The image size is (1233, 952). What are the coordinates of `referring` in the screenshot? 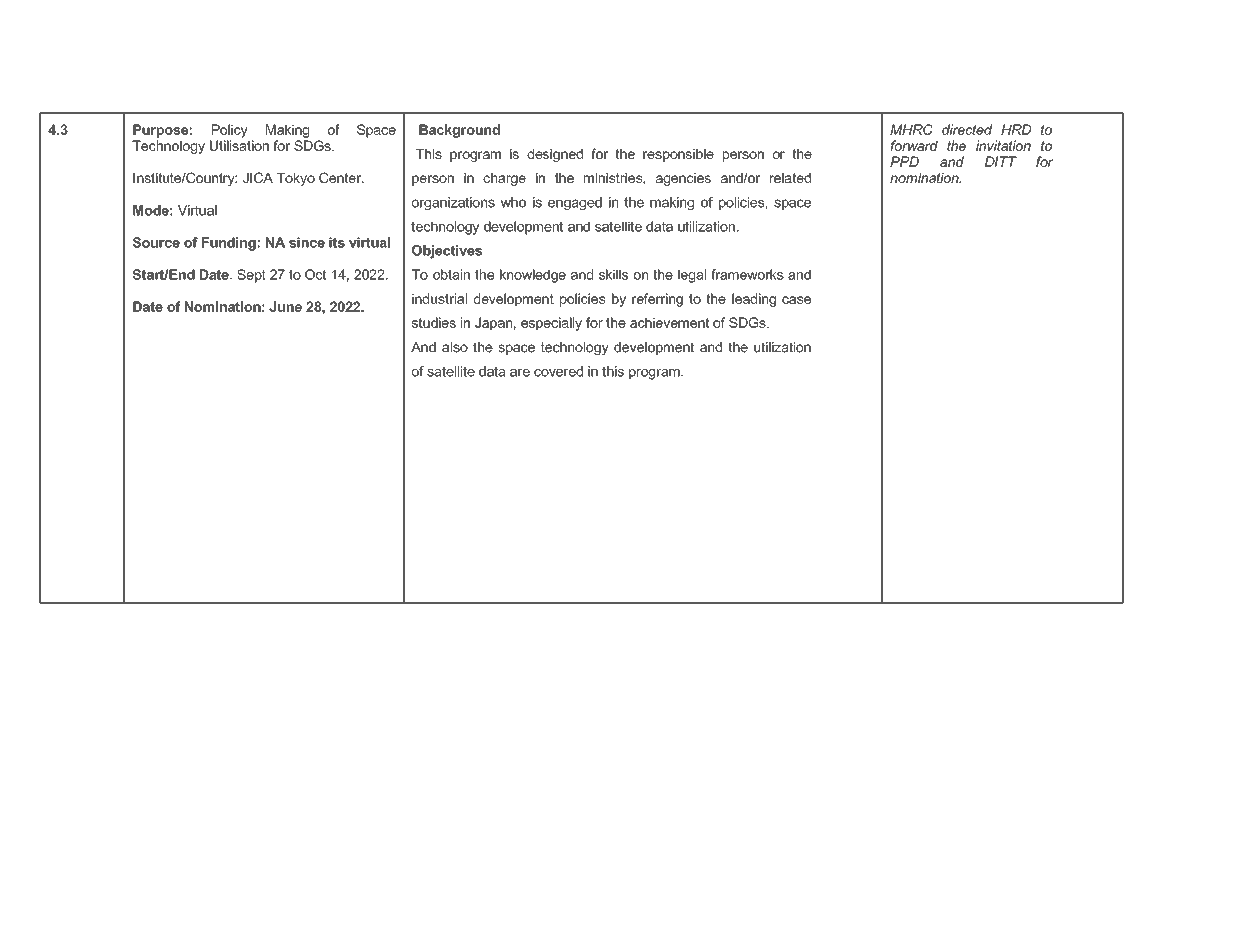 It's located at (657, 300).
